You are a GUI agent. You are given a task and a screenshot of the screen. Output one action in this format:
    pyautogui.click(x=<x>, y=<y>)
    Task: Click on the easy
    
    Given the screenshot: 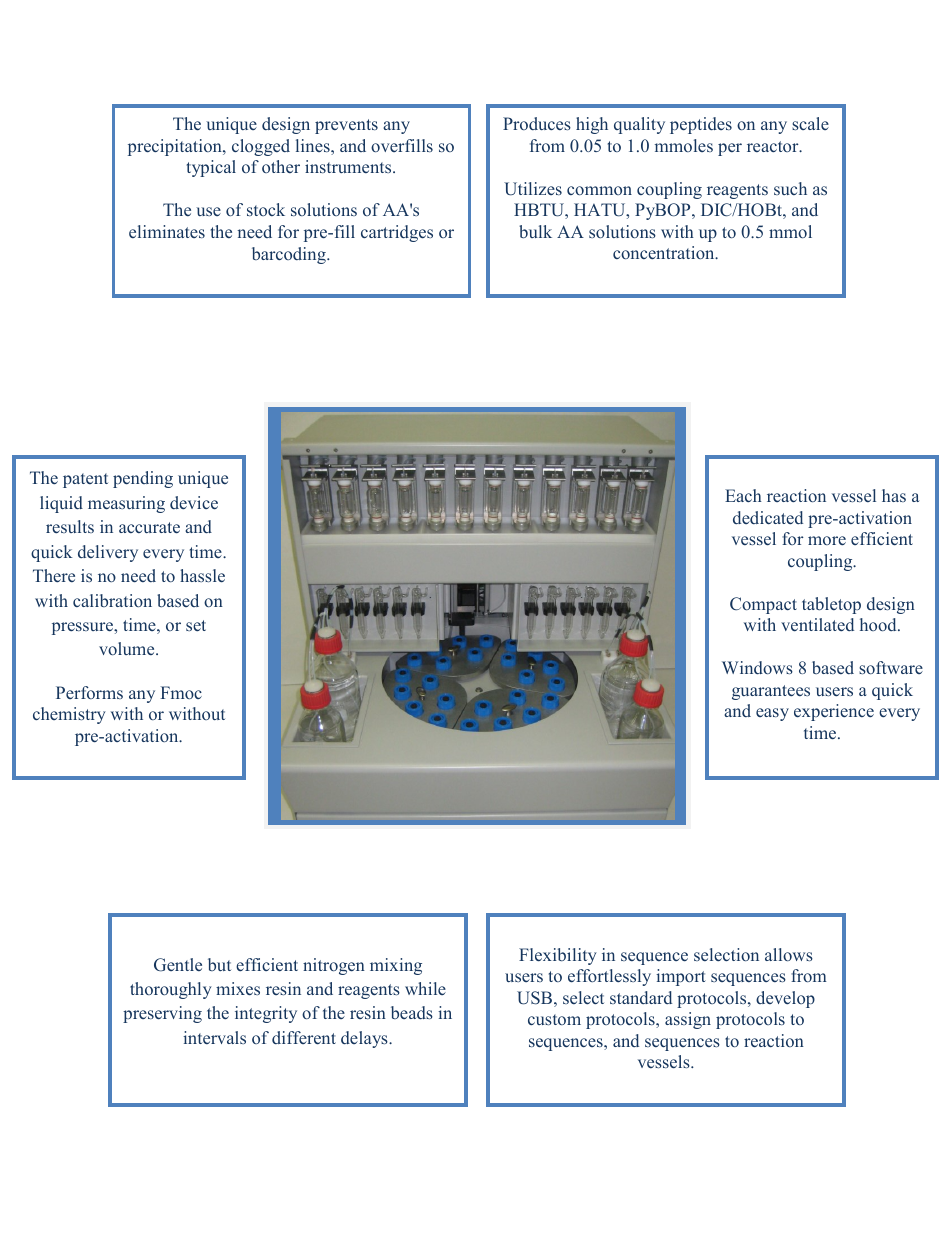 What is the action you would take?
    pyautogui.click(x=772, y=714)
